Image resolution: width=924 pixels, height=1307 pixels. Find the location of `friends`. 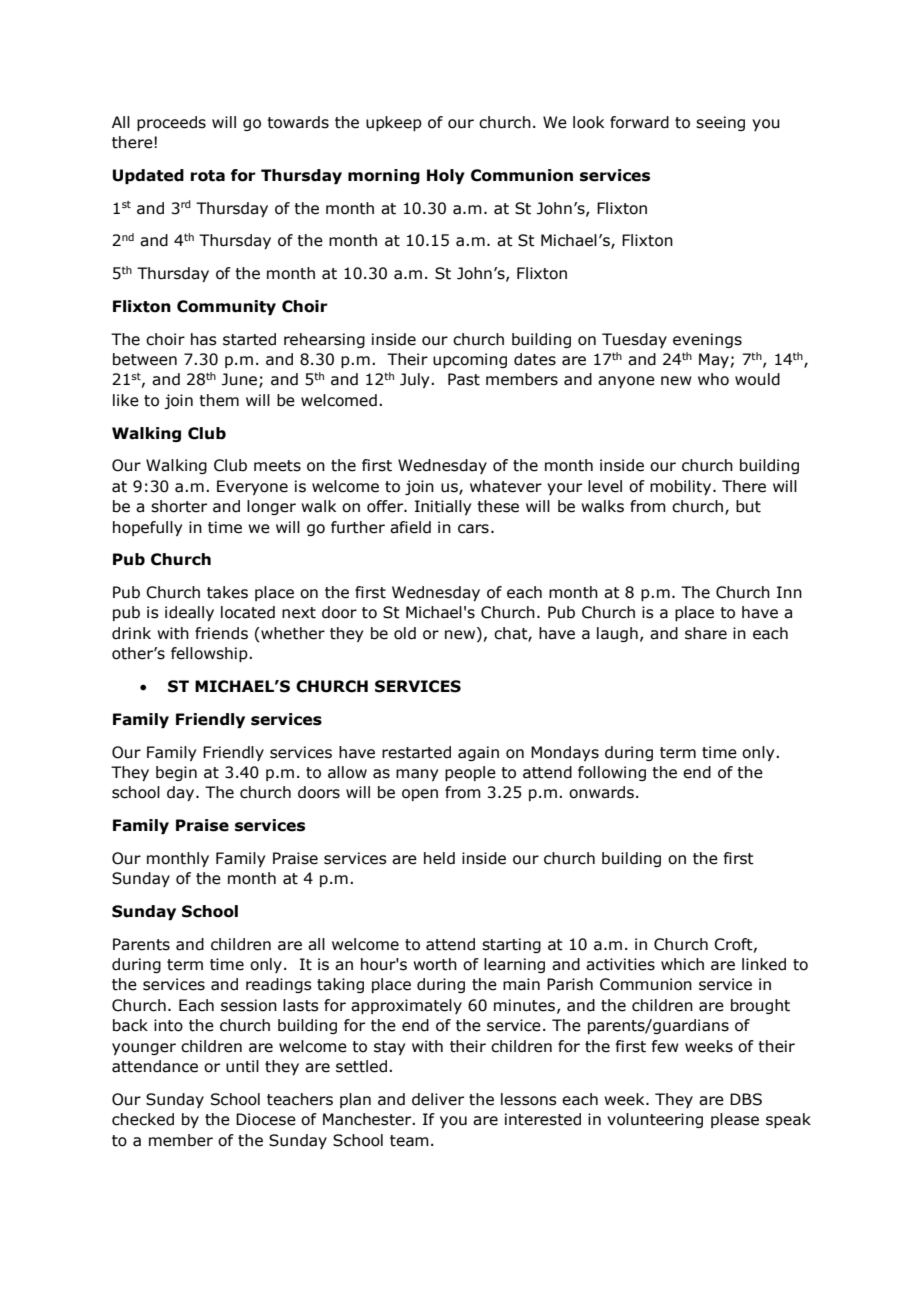

friends is located at coordinates (221, 633).
